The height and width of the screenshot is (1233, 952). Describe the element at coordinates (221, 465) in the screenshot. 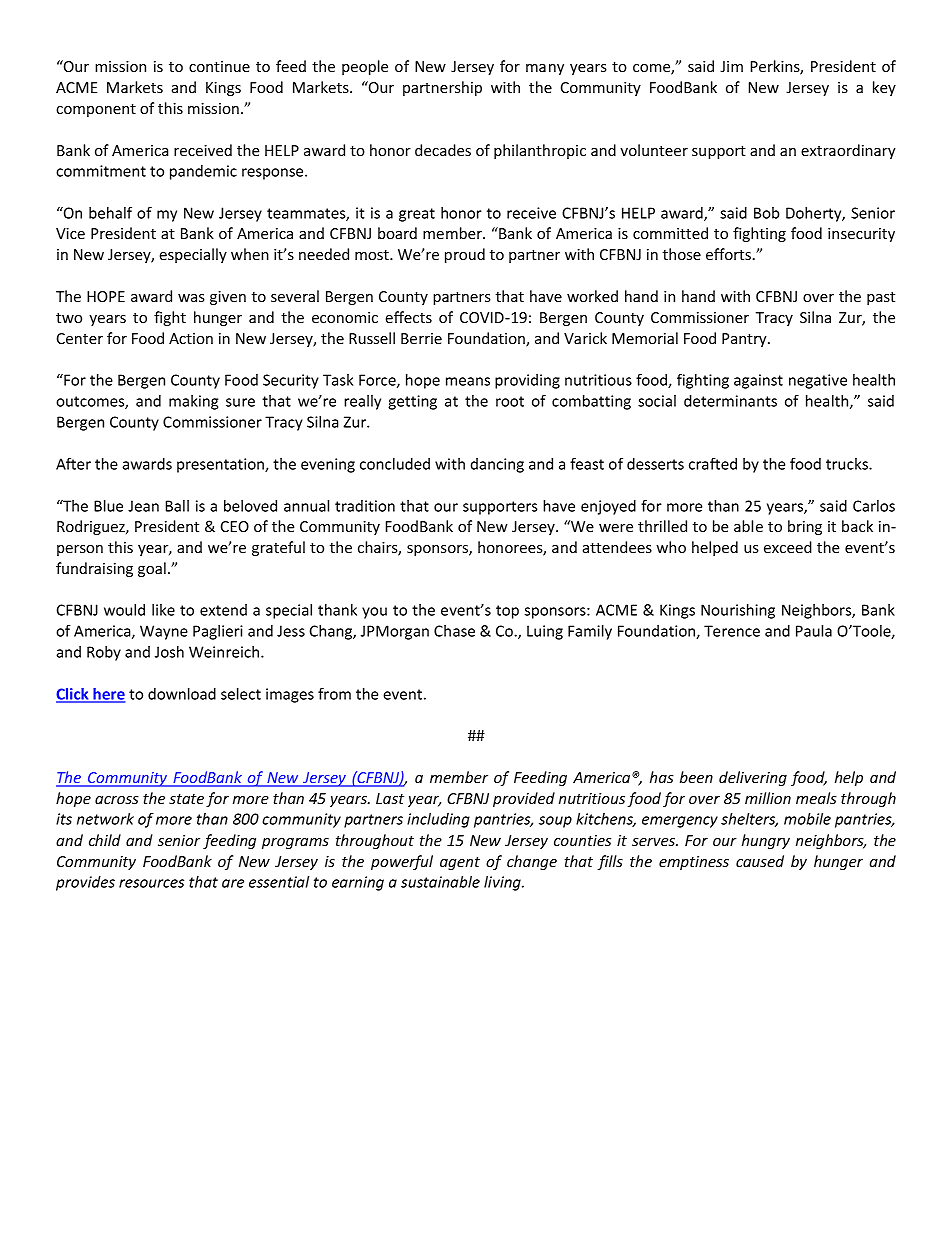

I see `presentation` at that location.
